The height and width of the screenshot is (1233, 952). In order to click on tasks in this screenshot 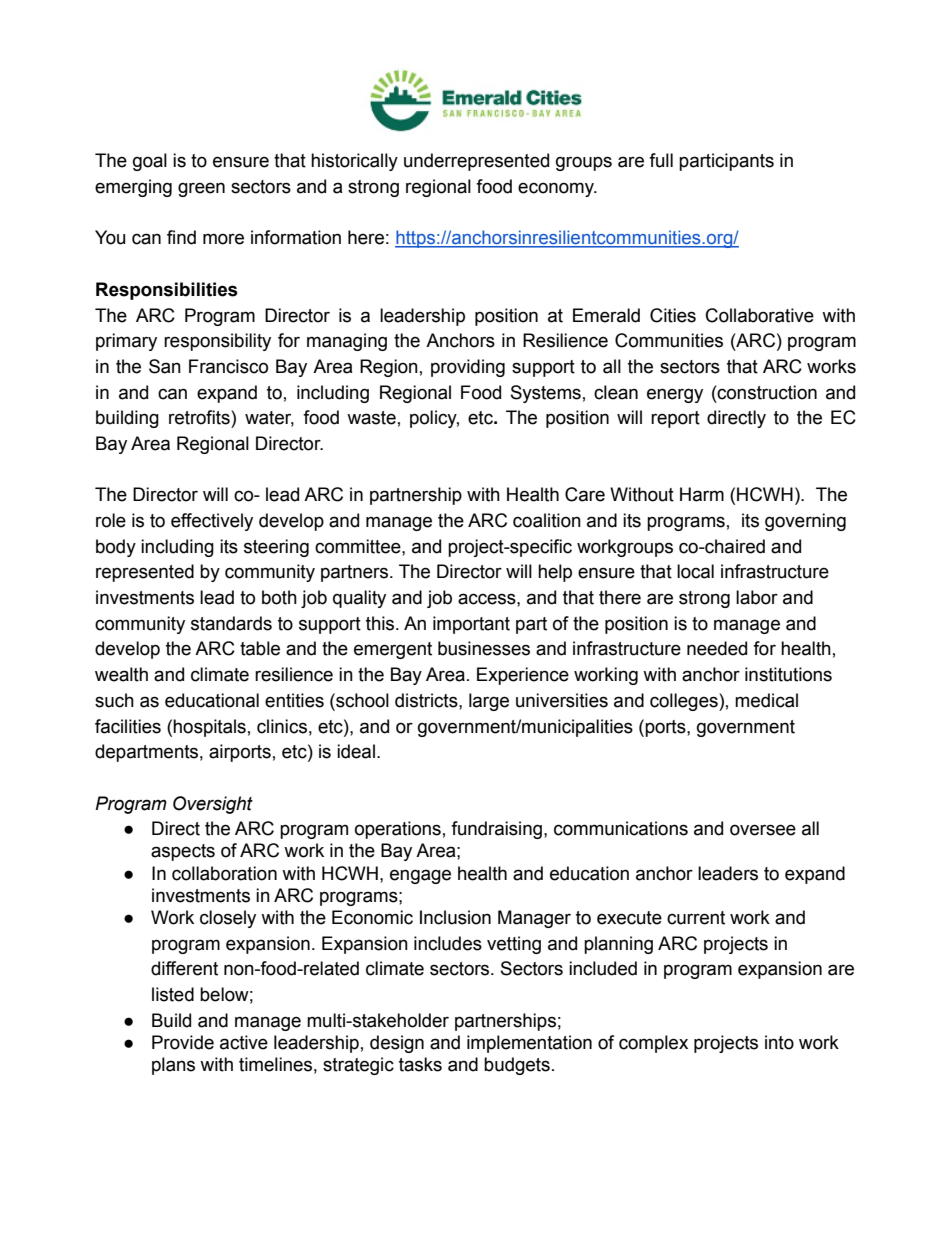, I will do `click(420, 1064)`.
